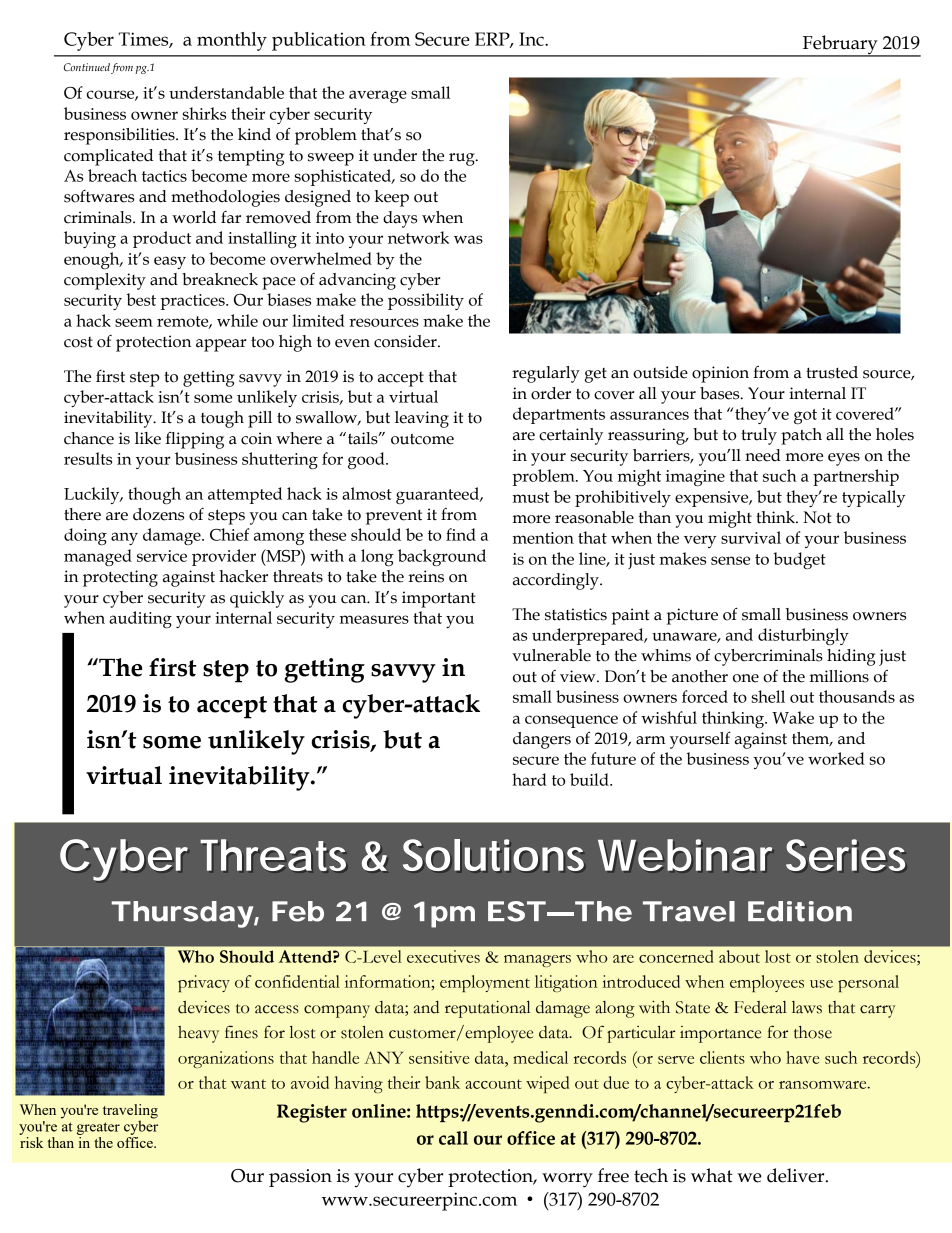 This screenshot has height=1233, width=952. I want to click on trusted, so click(832, 372).
